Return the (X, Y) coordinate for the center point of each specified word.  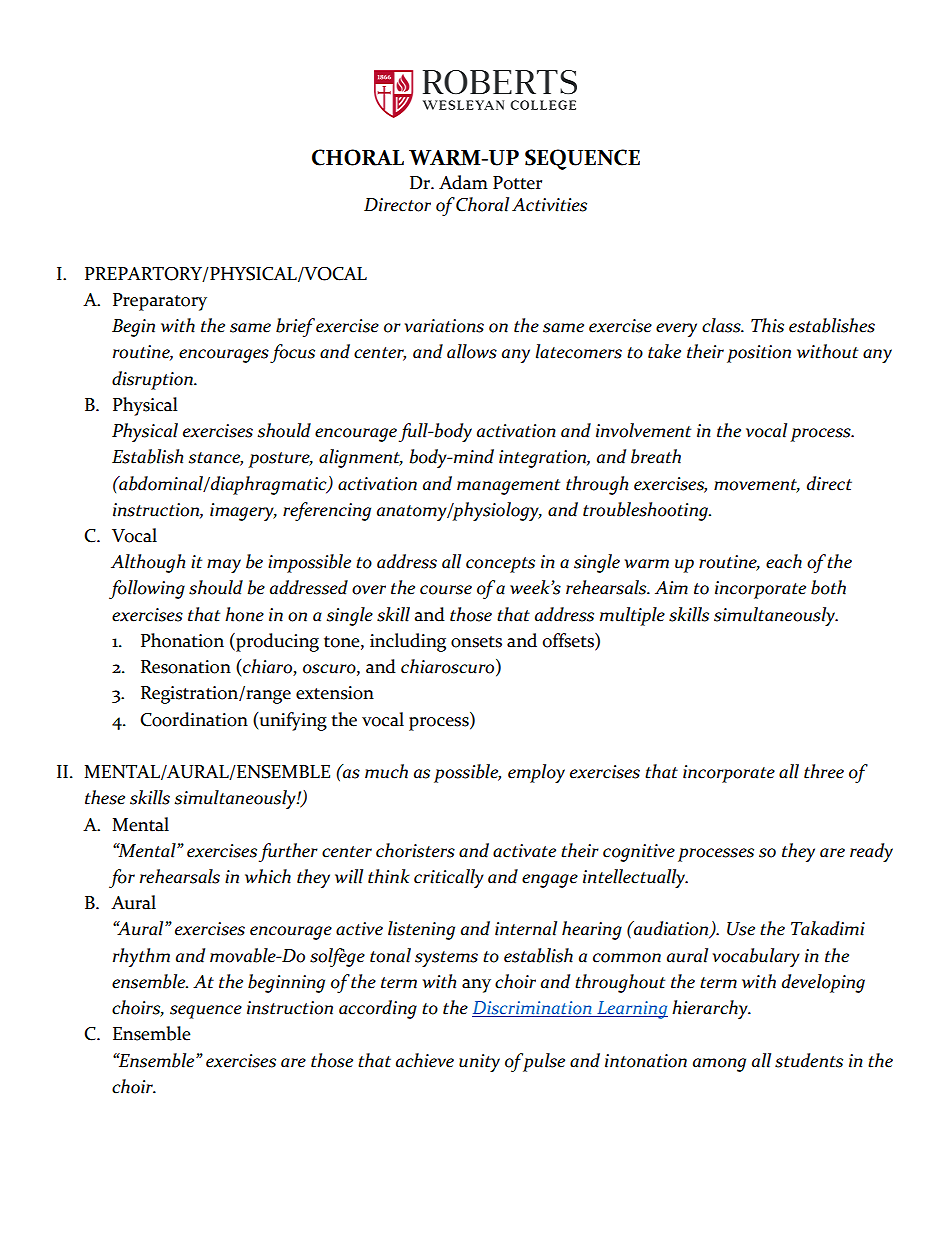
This (767, 325)
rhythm (141, 957)
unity (479, 1063)
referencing (327, 511)
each (784, 561)
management (508, 487)
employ (536, 773)
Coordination (194, 719)
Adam (463, 182)
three (824, 771)
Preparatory (160, 302)
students (809, 1060)
